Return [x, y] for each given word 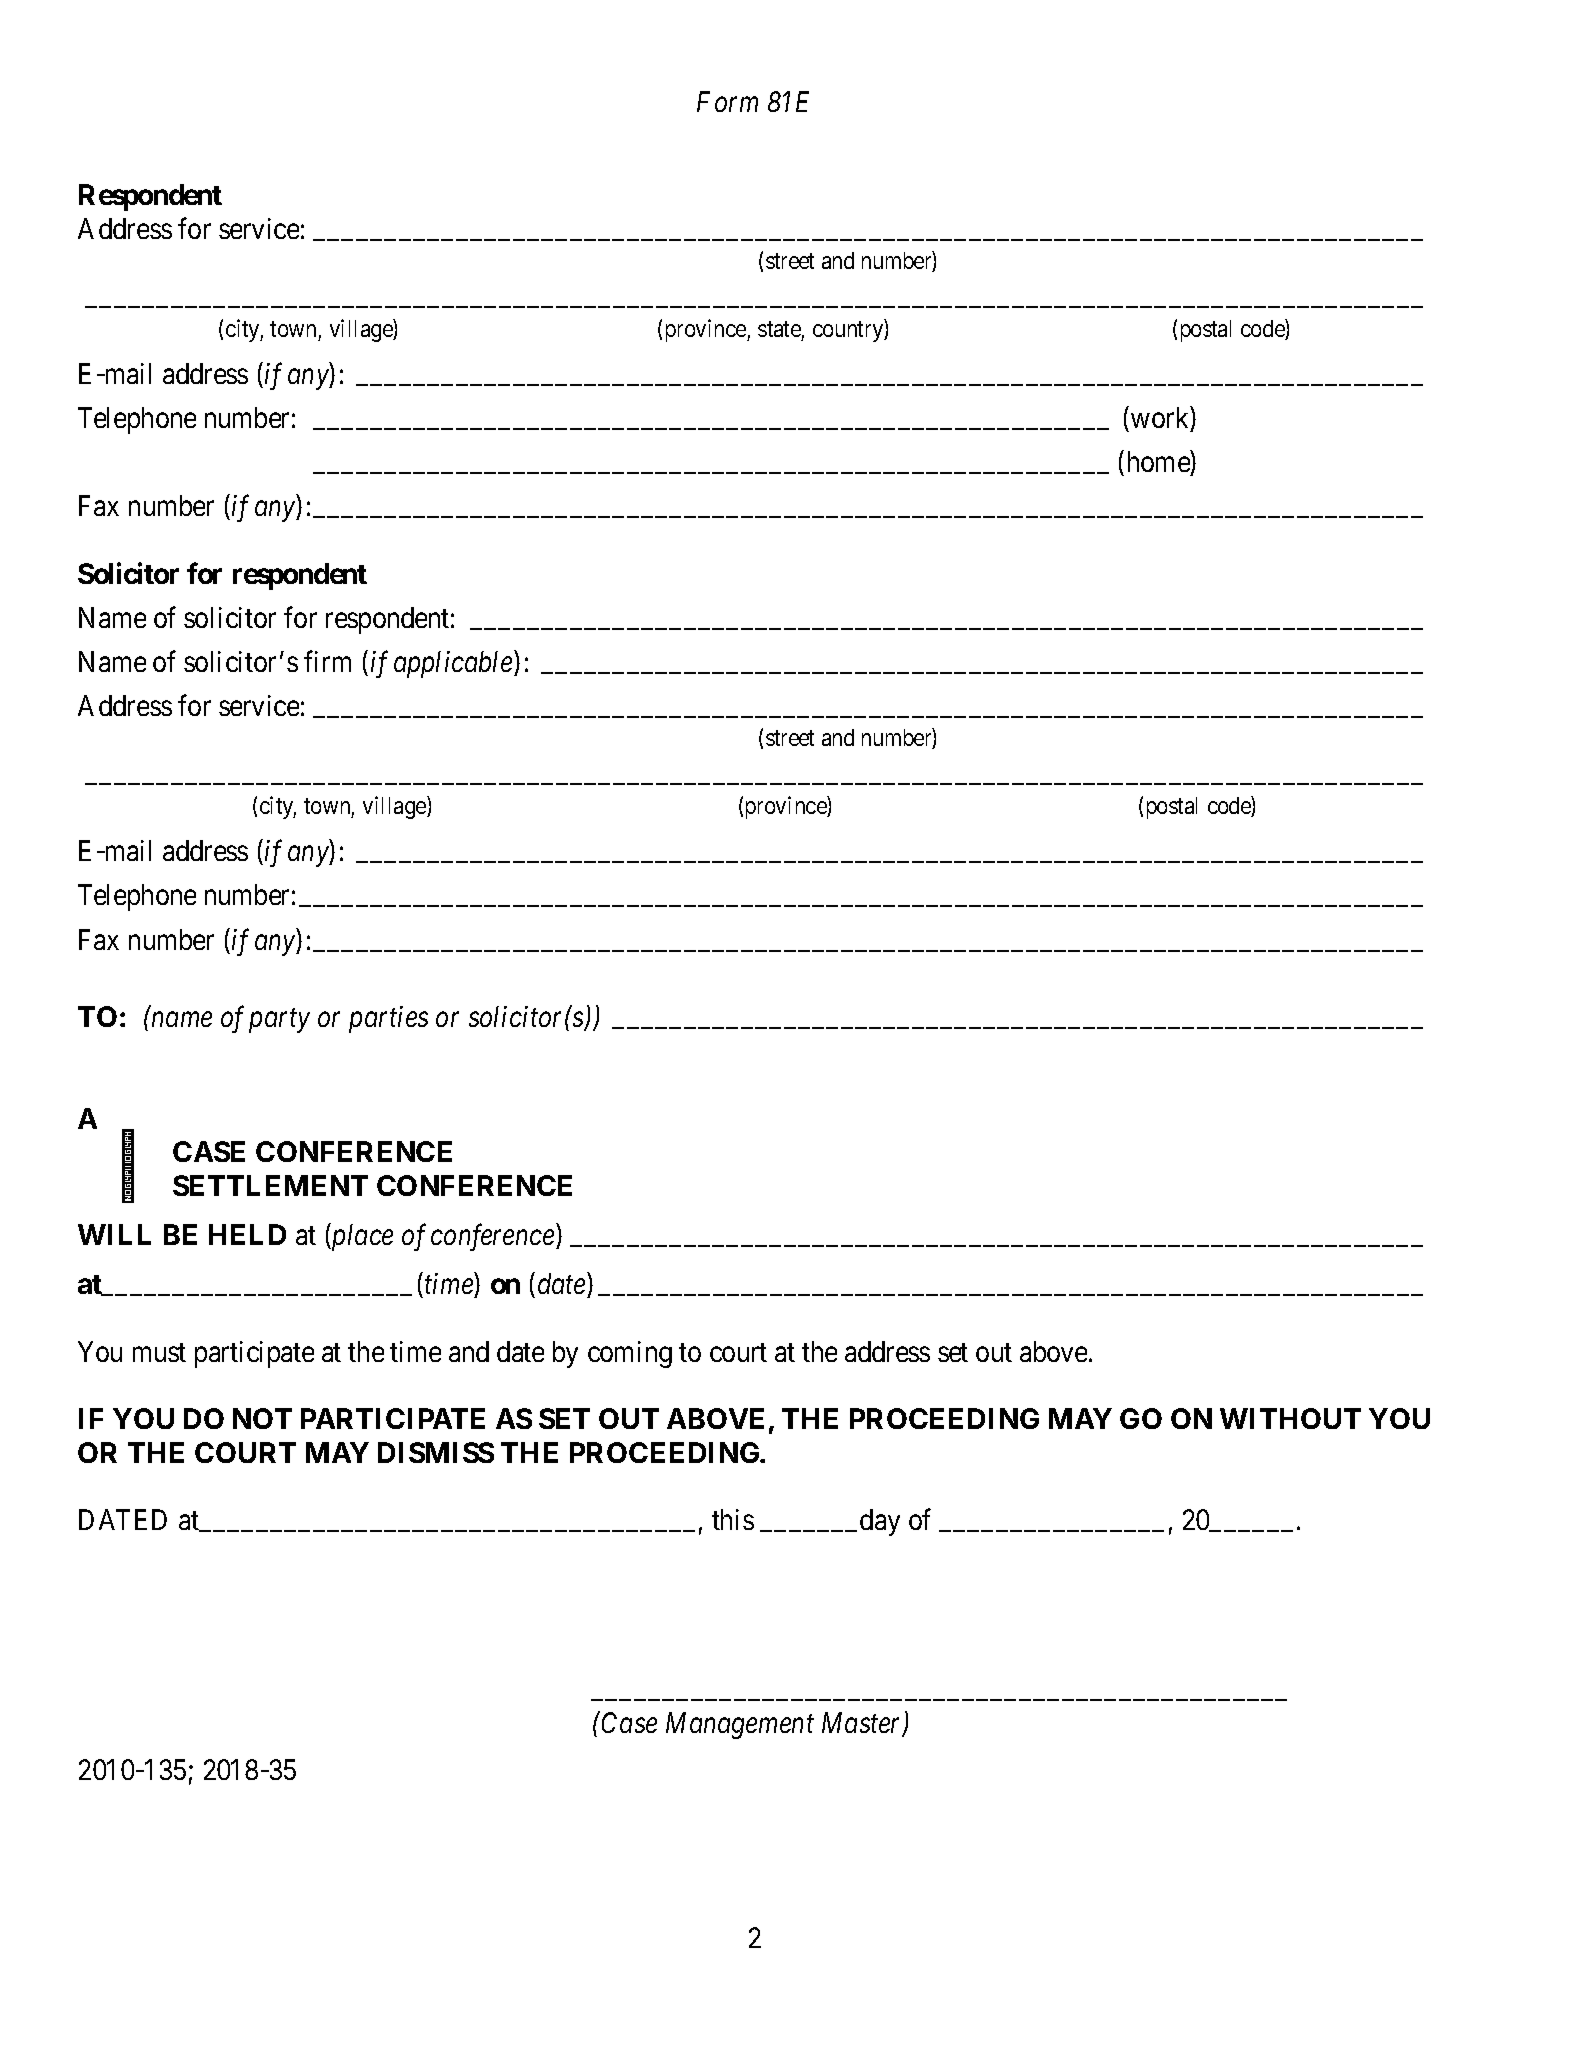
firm [327, 661]
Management [740, 1725]
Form [727, 101]
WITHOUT [1290, 1418]
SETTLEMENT [270, 1185]
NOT [262, 1418]
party [279, 1021]
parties [388, 1020]
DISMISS [436, 1452]
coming [630, 1354]
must [159, 1353]
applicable [454, 664]
